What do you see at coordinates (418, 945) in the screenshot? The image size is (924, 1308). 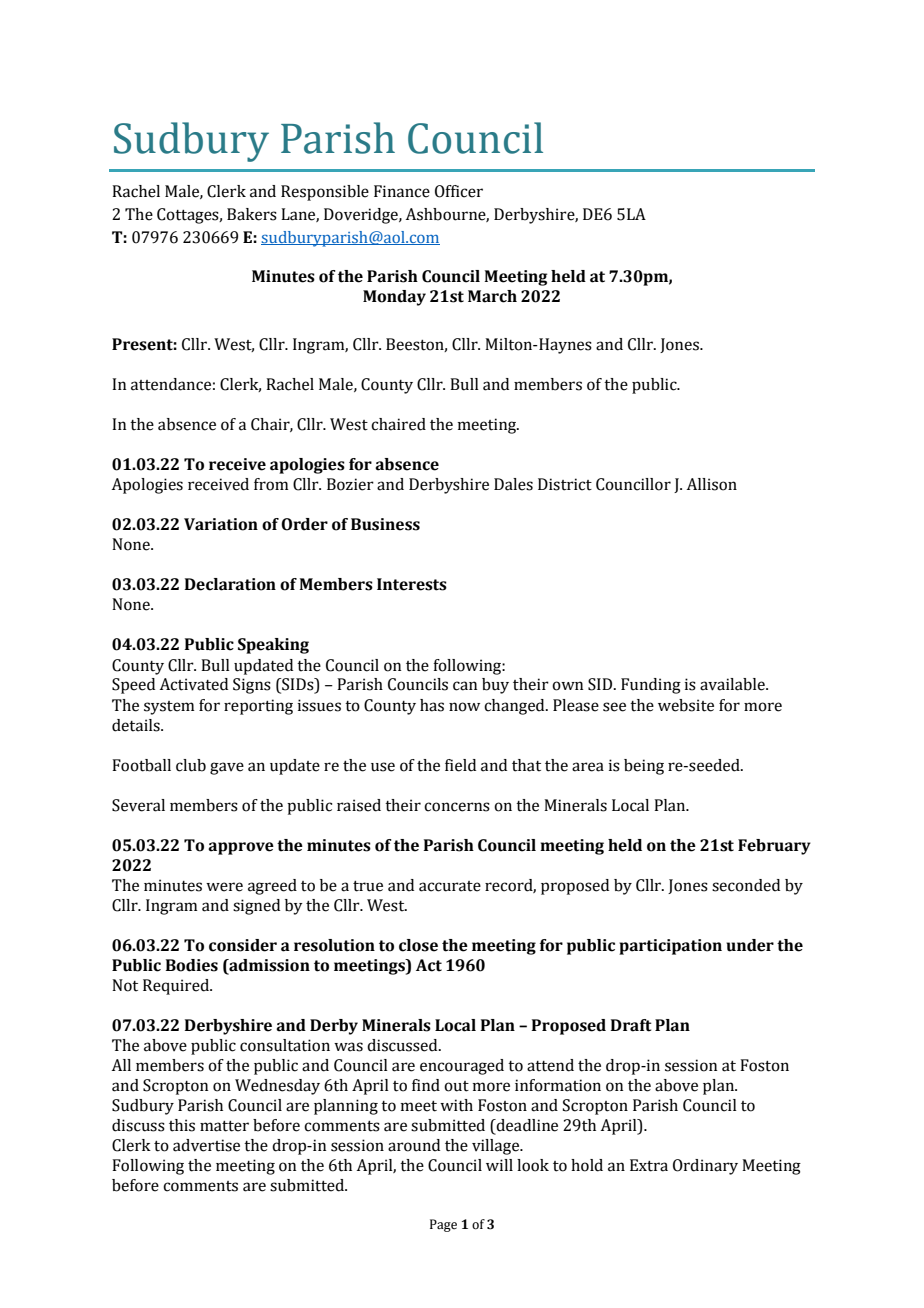 I see `close` at bounding box center [418, 945].
